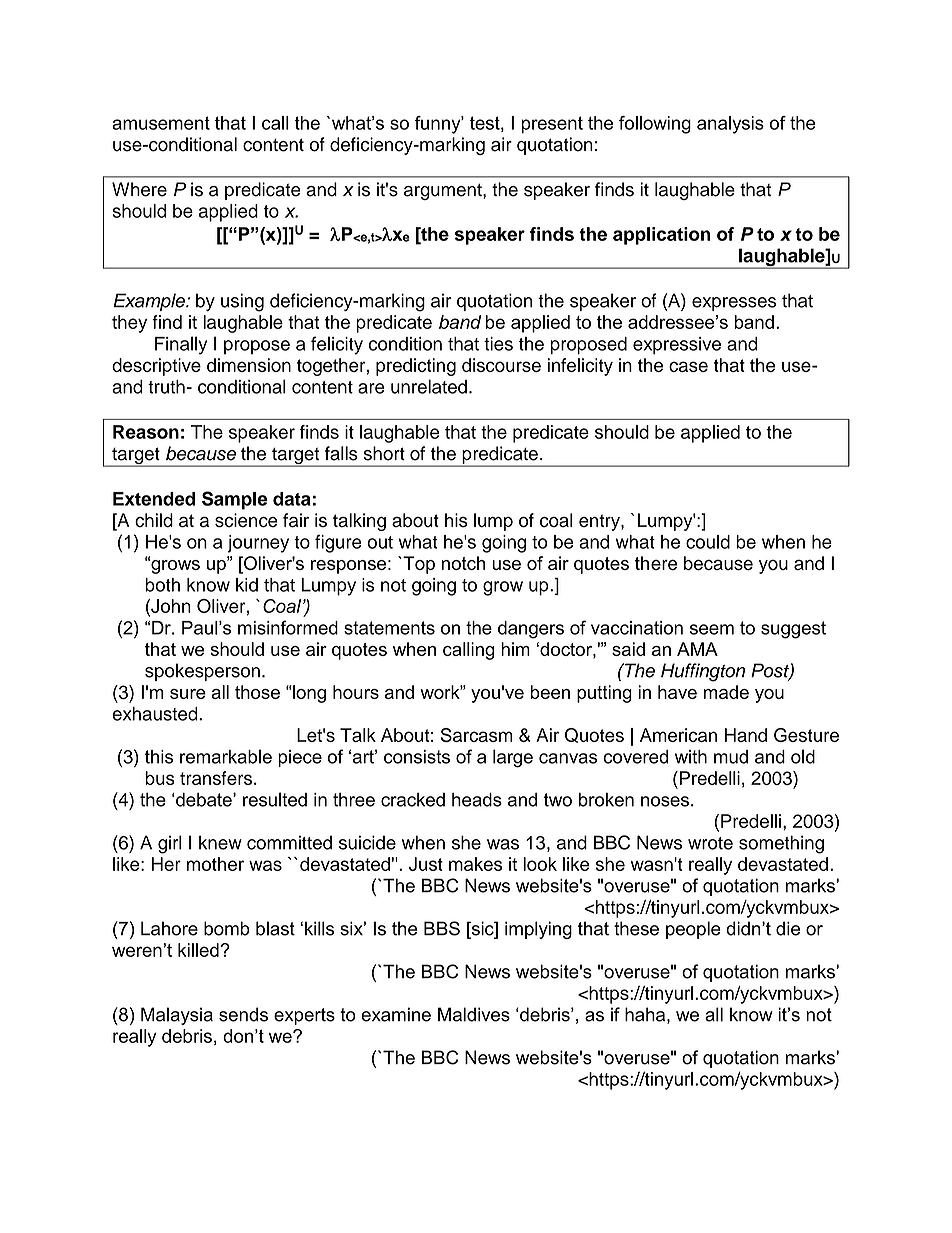 The width and height of the page is (952, 1233). What do you see at coordinates (477, 800) in the page?
I see `heads` at bounding box center [477, 800].
